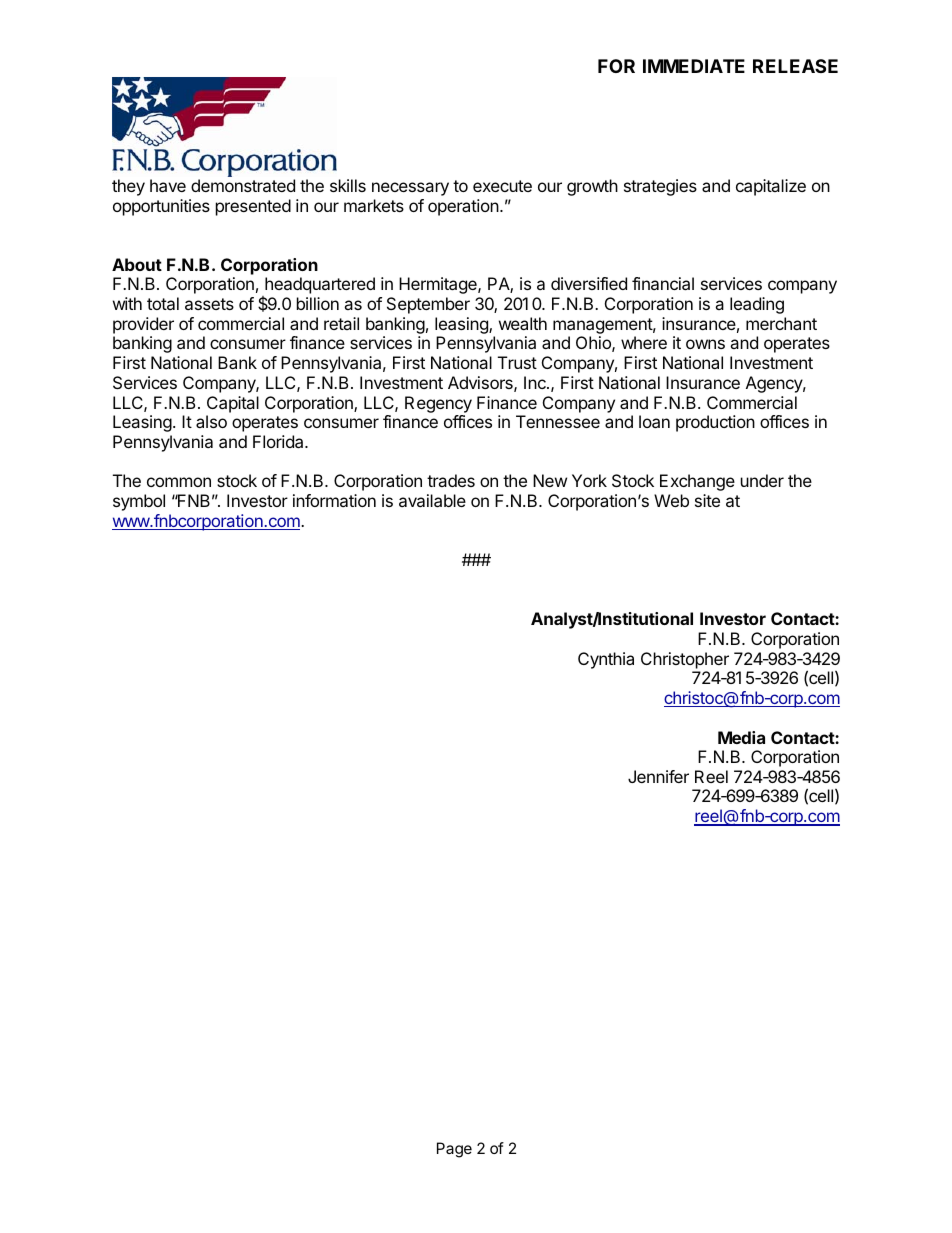 This screenshot has height=1233, width=952. What do you see at coordinates (502, 186) in the screenshot?
I see `execute` at bounding box center [502, 186].
